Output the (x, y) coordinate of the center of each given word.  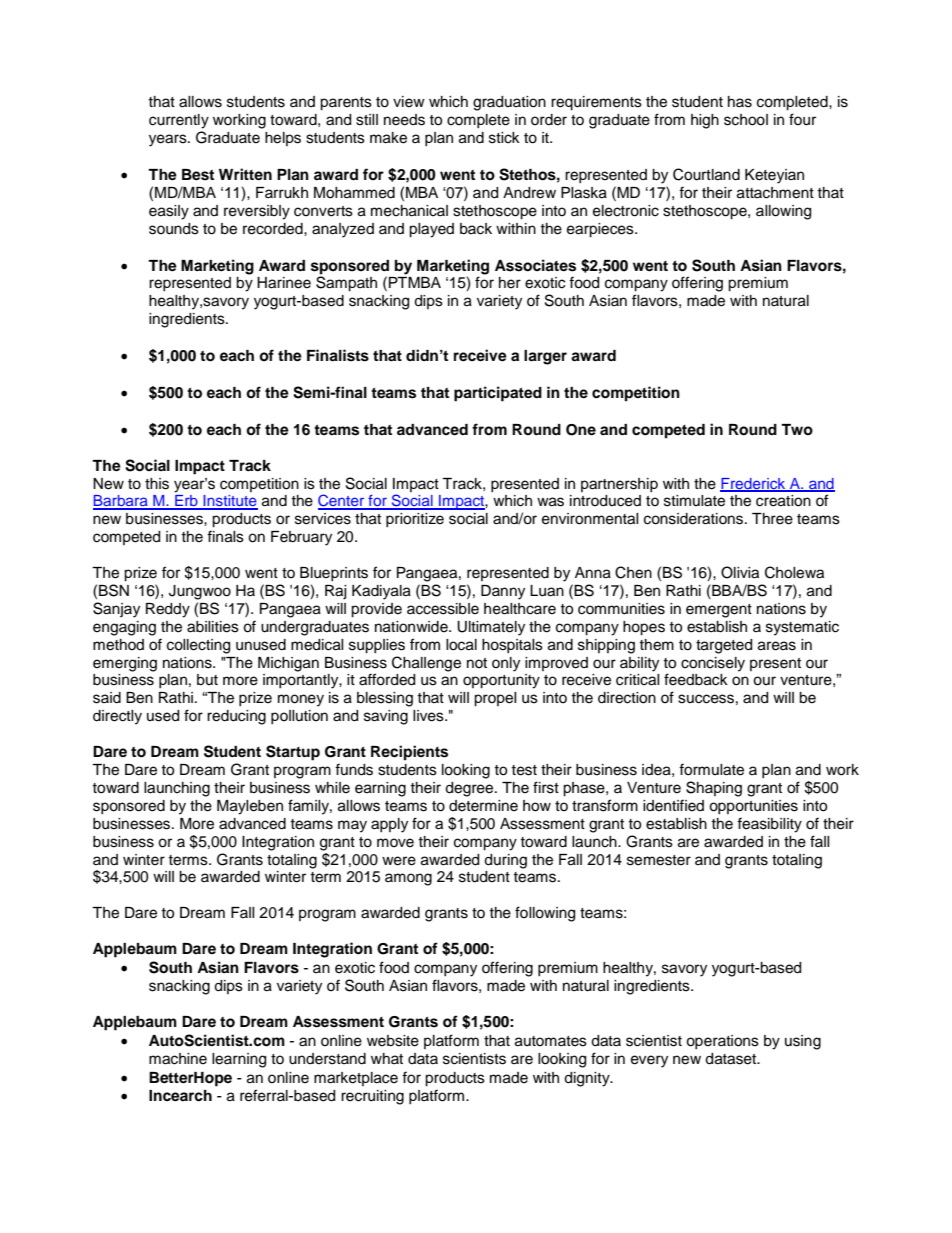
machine (178, 1059)
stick (504, 138)
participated (498, 394)
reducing (236, 717)
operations (722, 1042)
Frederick (754, 484)
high (705, 121)
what (387, 1058)
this (157, 484)
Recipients (409, 753)
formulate (711, 769)
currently (179, 121)
